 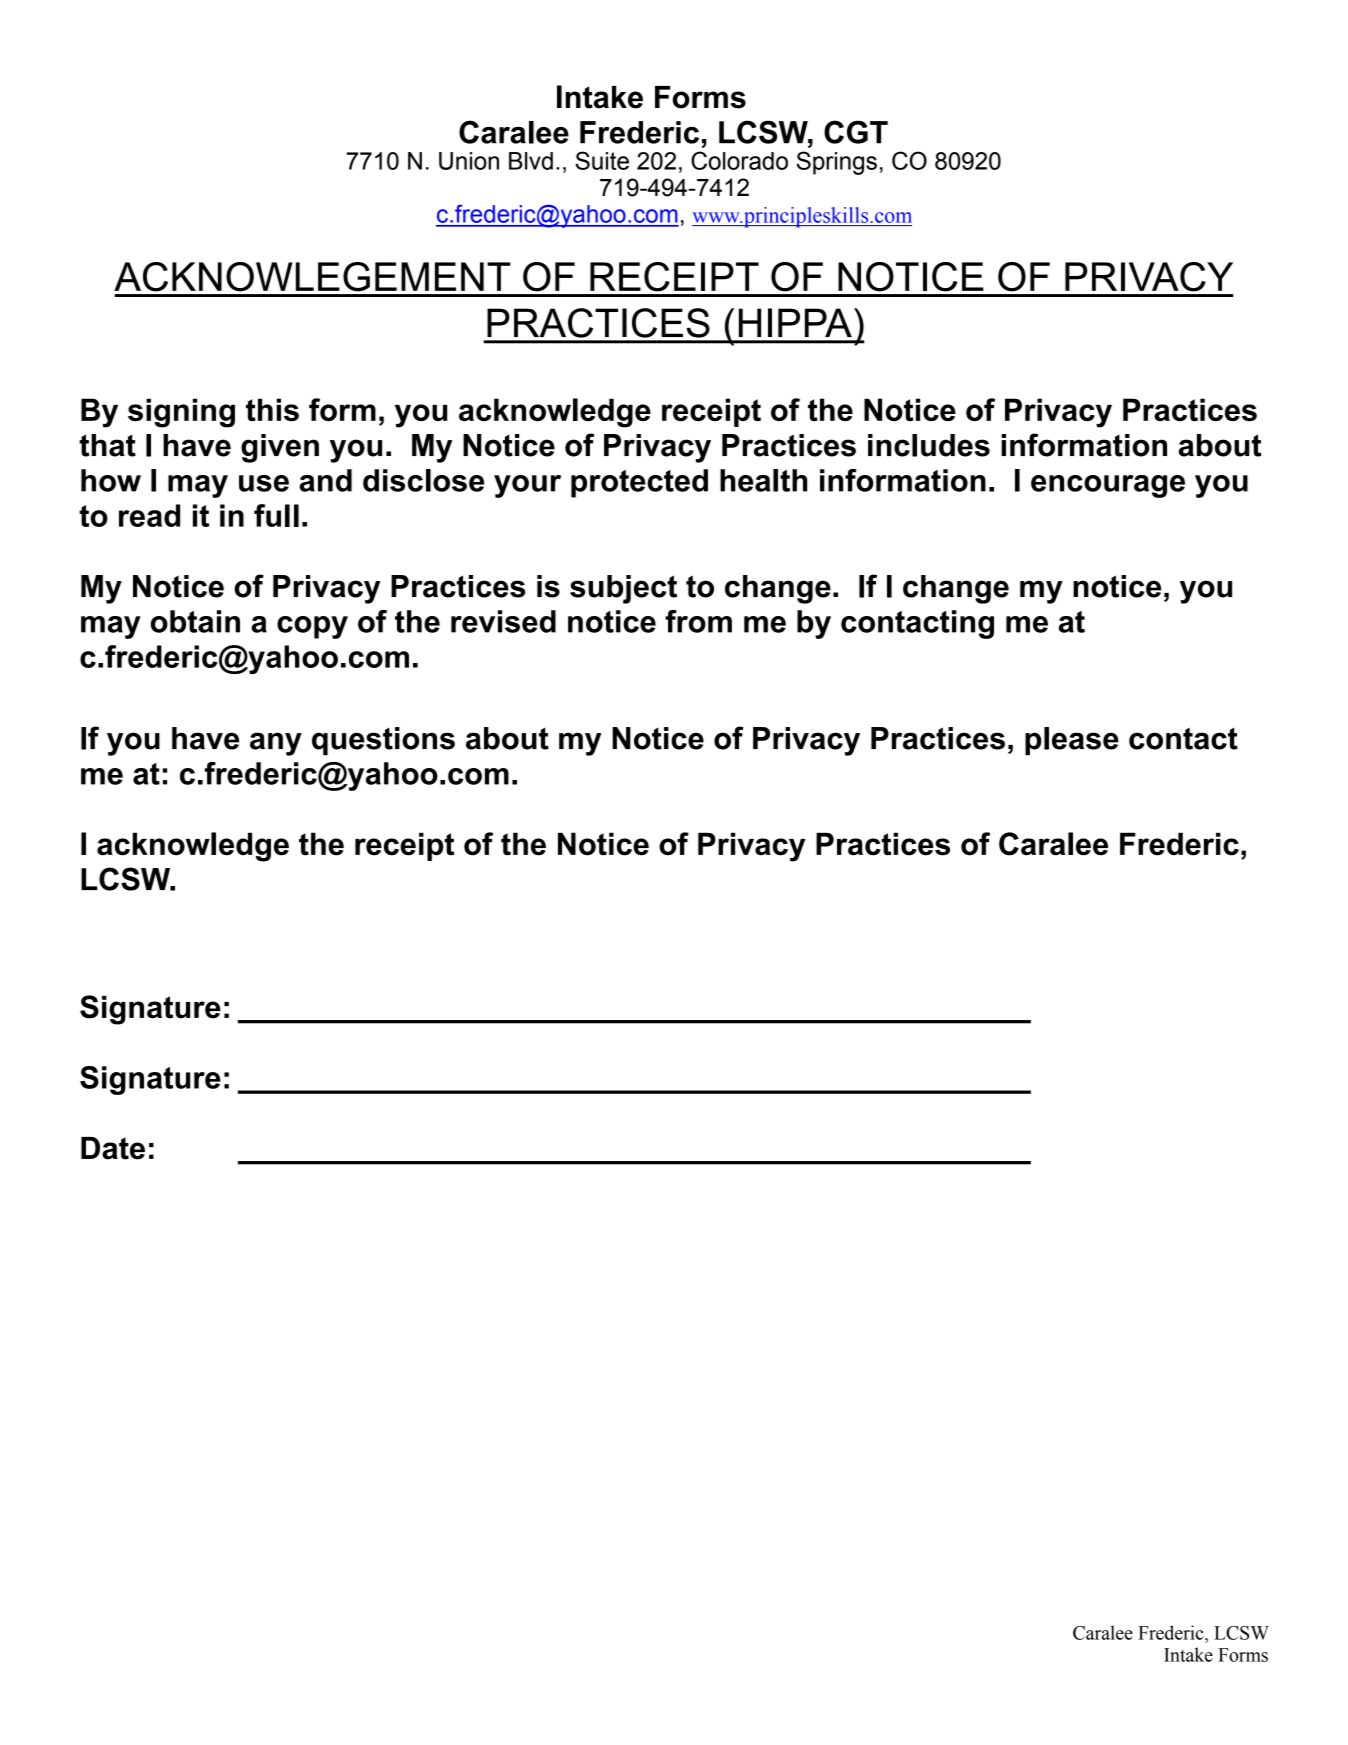 What do you see at coordinates (469, 161) in the screenshot?
I see `Union` at bounding box center [469, 161].
